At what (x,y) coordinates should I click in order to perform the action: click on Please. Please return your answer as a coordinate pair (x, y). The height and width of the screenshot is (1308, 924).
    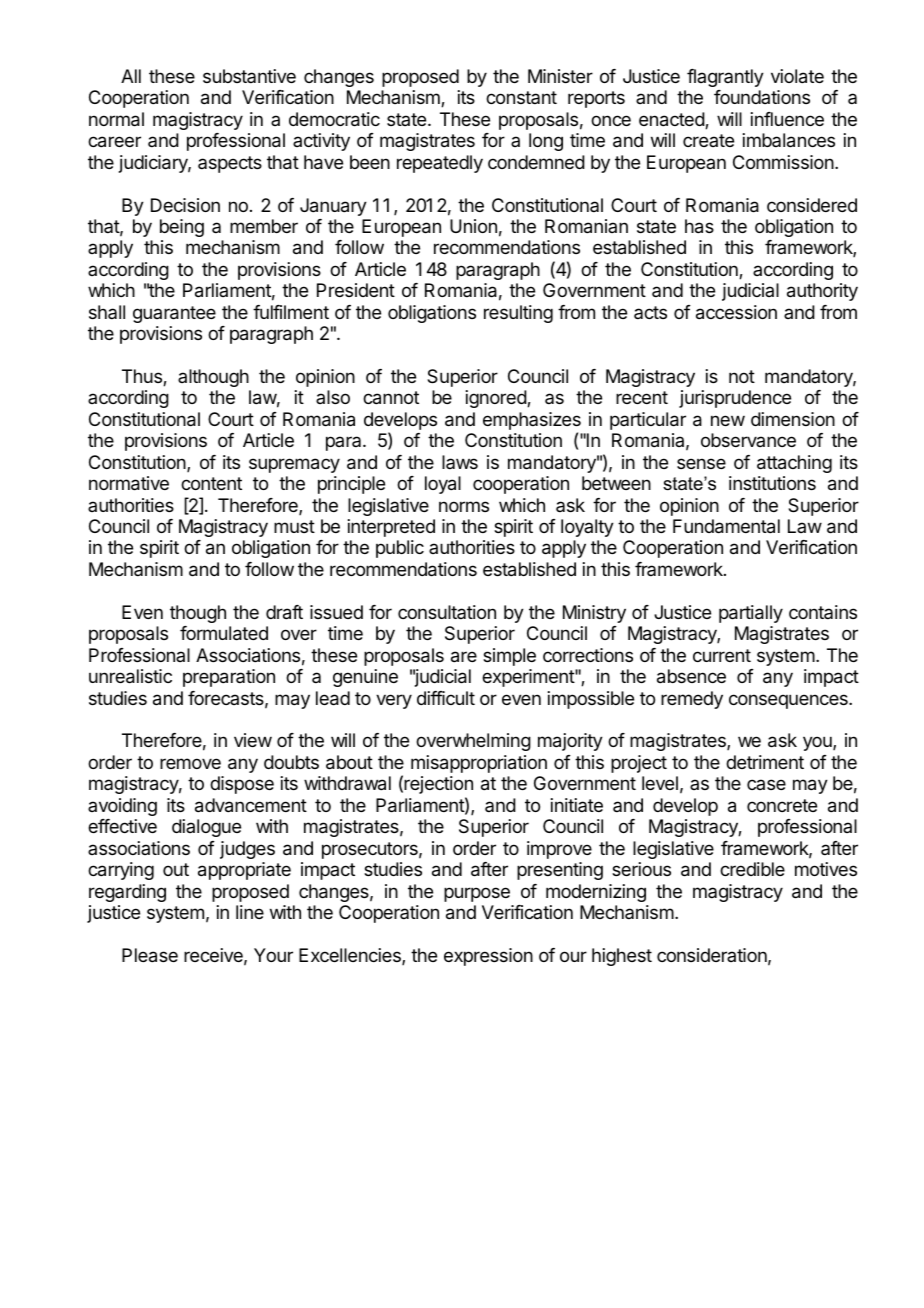
    Looking at the image, I should click on (150, 955).
